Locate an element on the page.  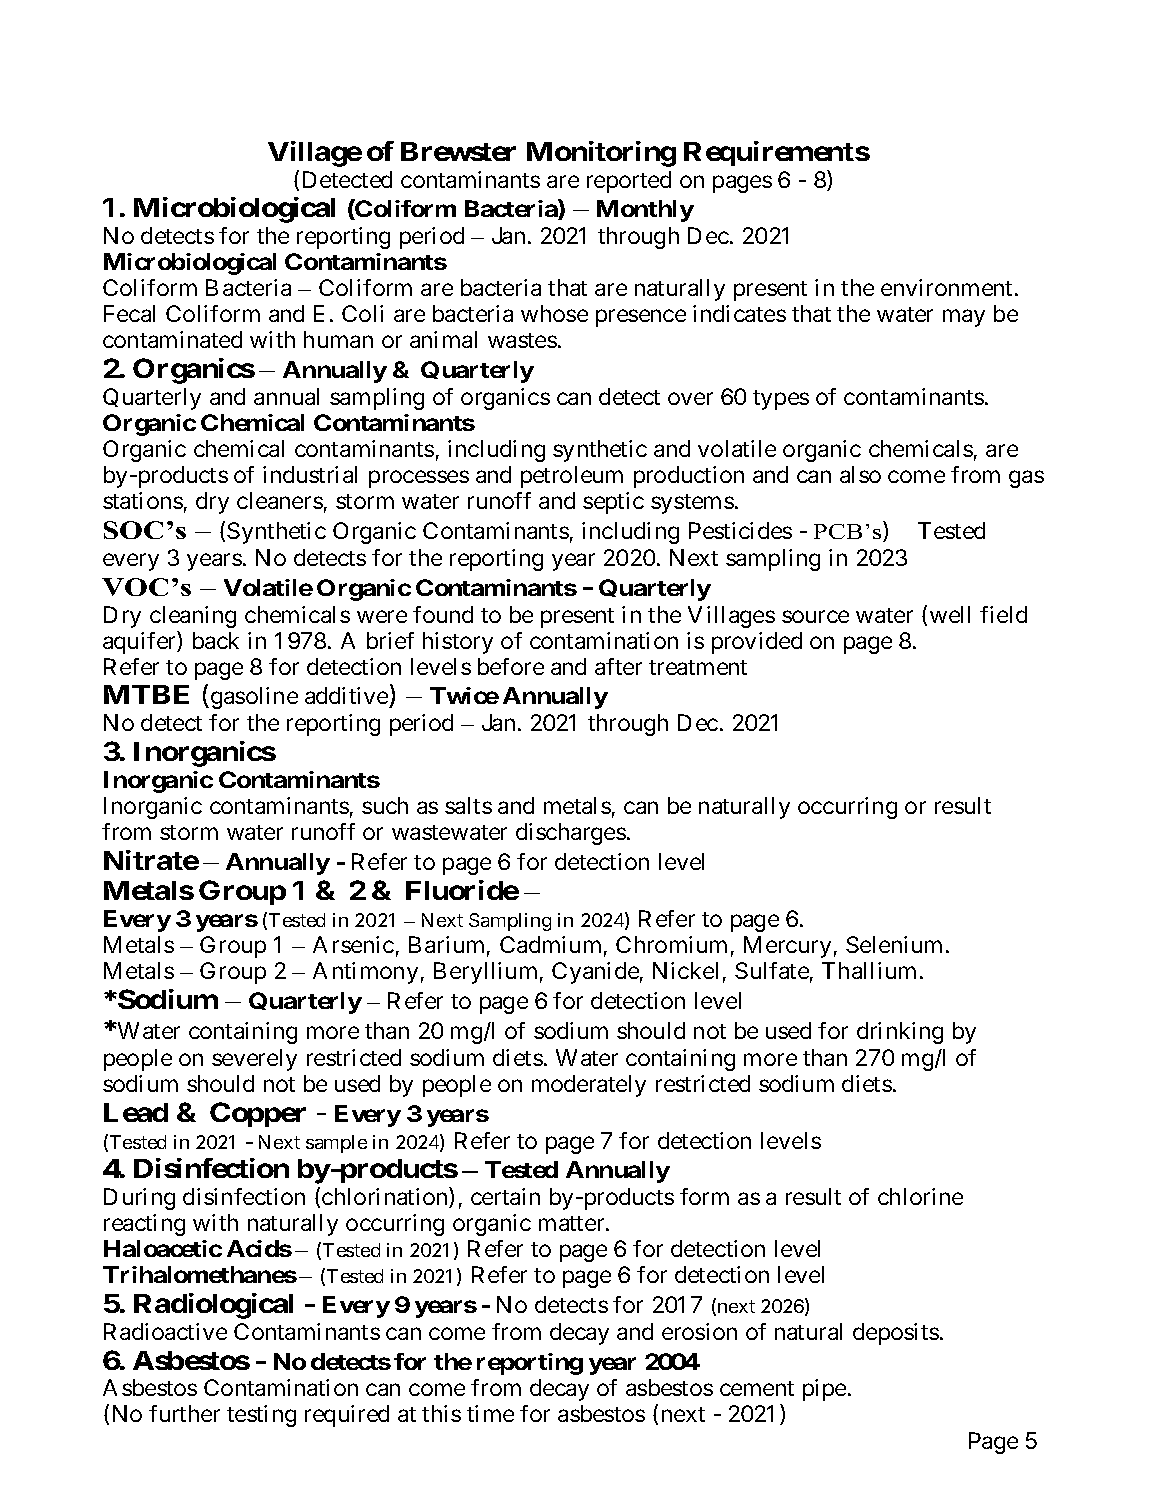
environment is located at coordinates (948, 287).
